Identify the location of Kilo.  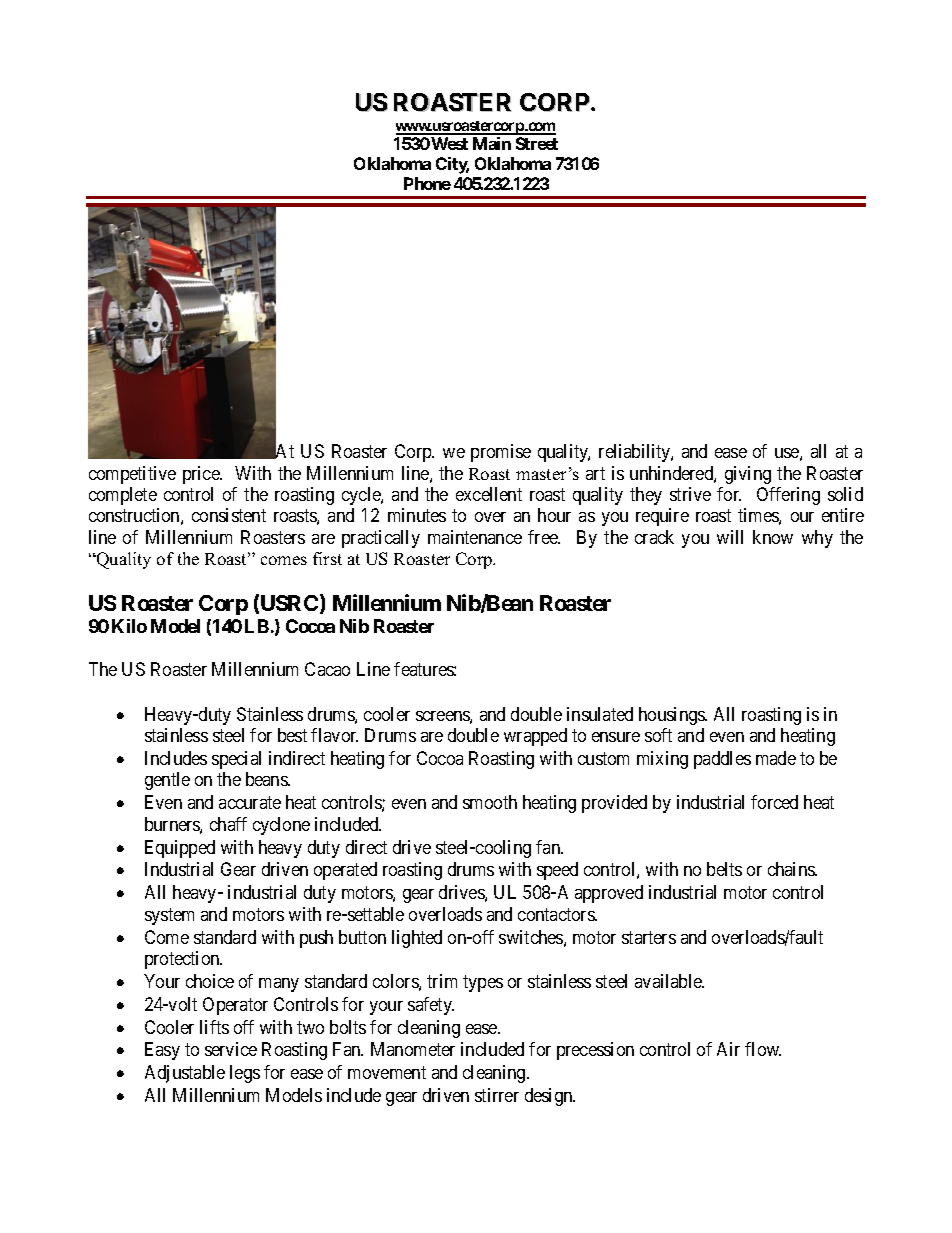
(129, 626).
